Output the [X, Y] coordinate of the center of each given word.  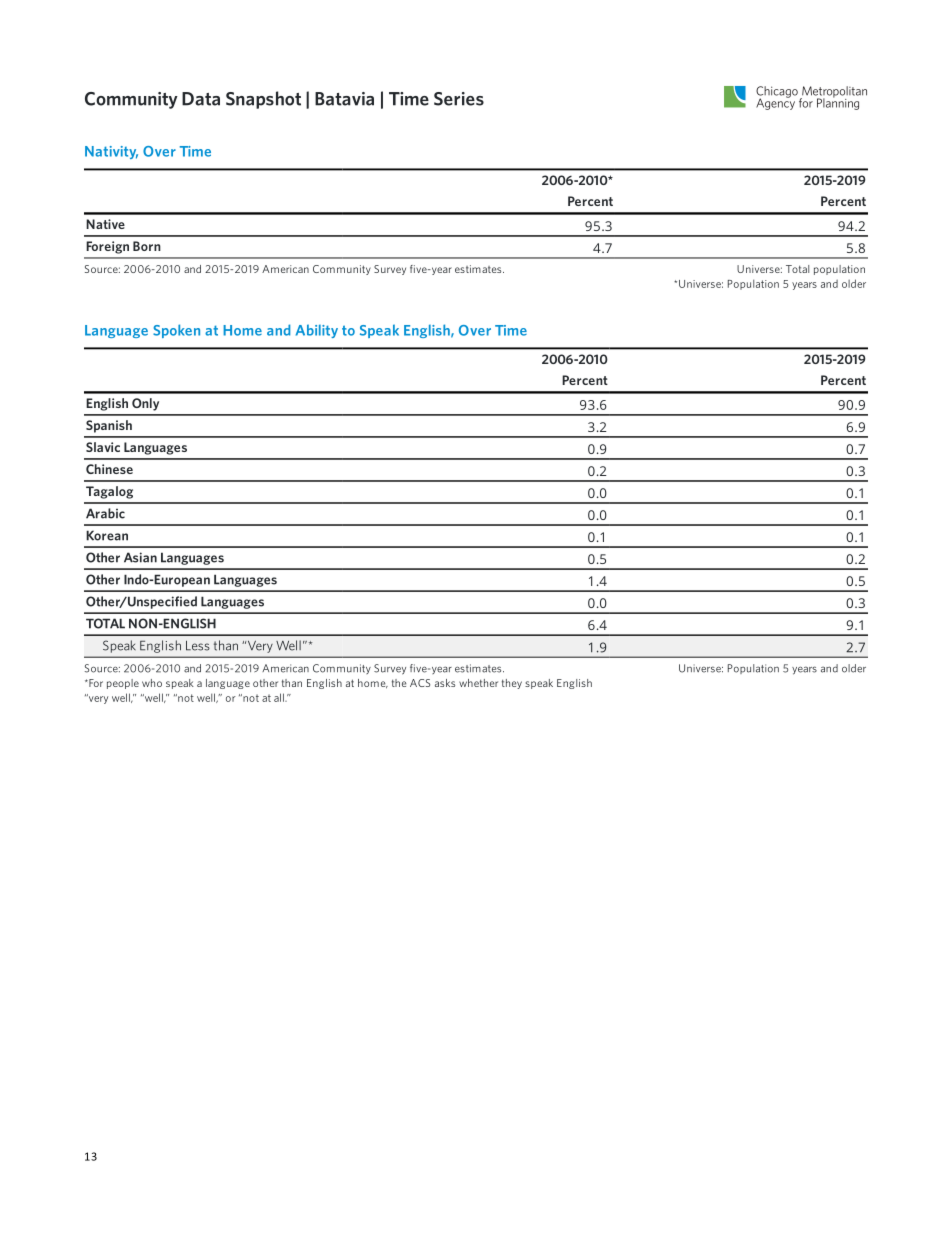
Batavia [344, 99]
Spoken [176, 331]
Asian [140, 557]
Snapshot [263, 100]
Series [459, 99]
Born [147, 246]
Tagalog [109, 492]
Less [198, 646]
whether [478, 683]
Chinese [109, 469]
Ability [317, 331]
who [152, 683]
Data [201, 99]
